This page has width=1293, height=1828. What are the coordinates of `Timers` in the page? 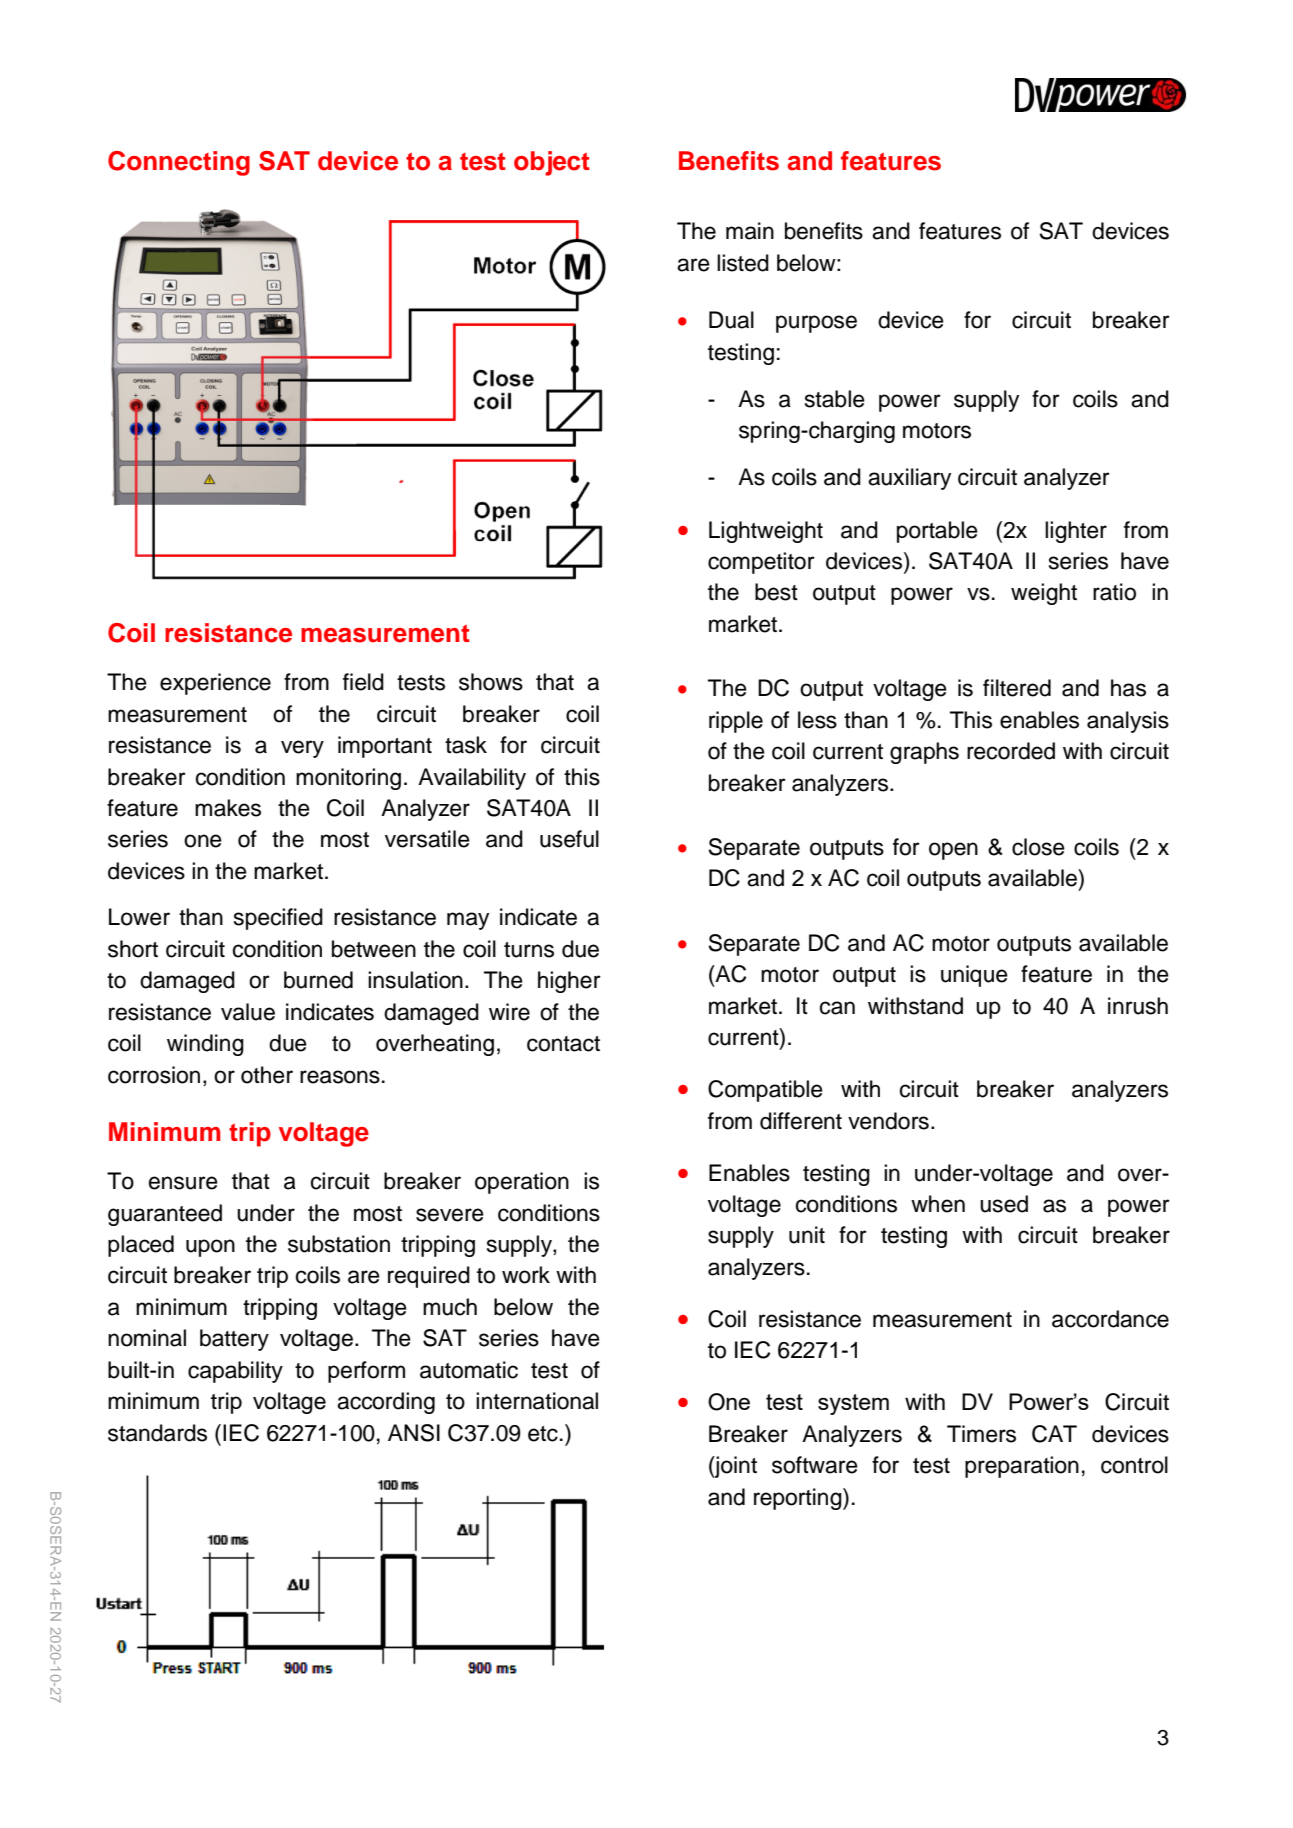 It's located at (981, 1434).
